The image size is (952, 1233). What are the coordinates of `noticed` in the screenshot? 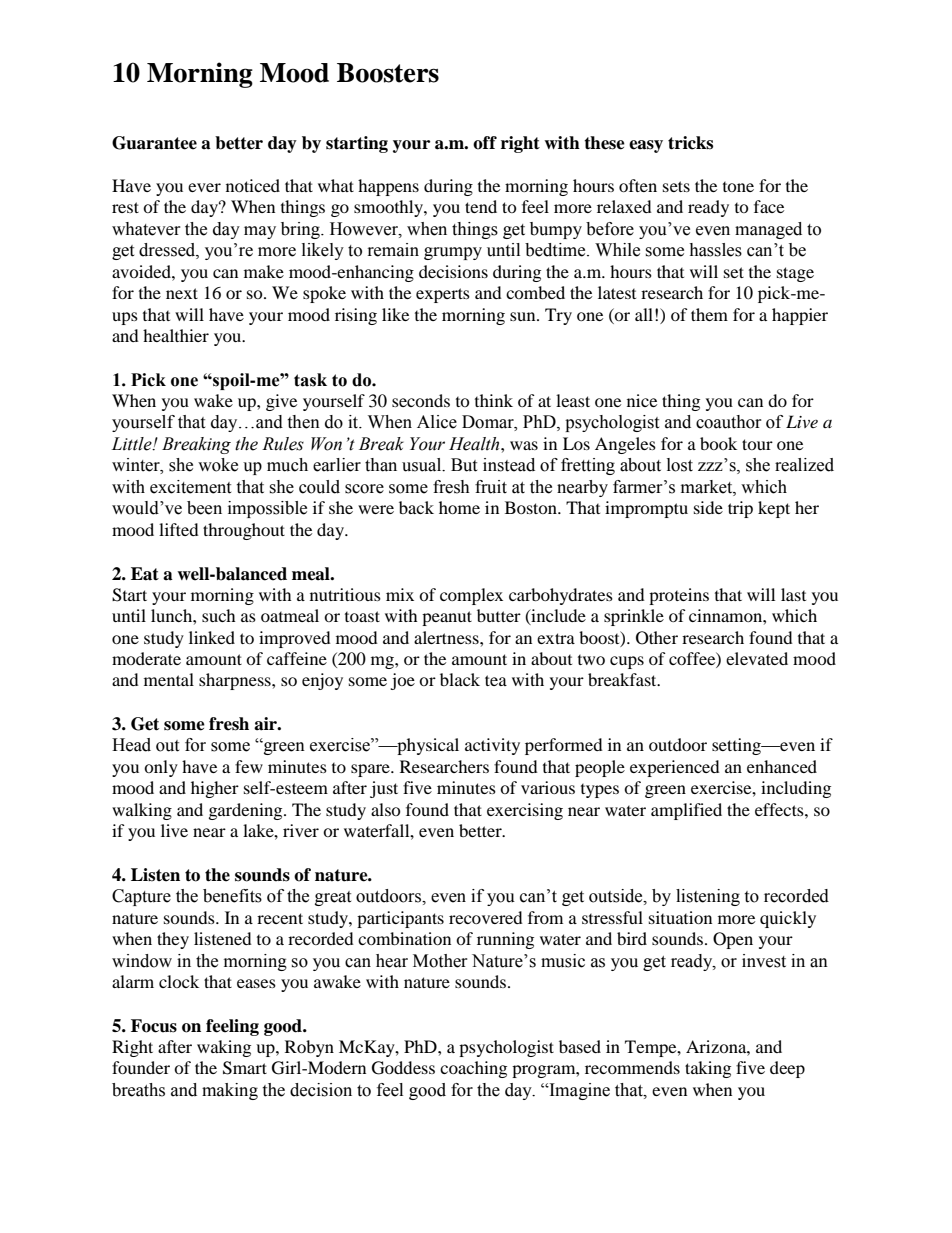 It's located at (253, 185).
